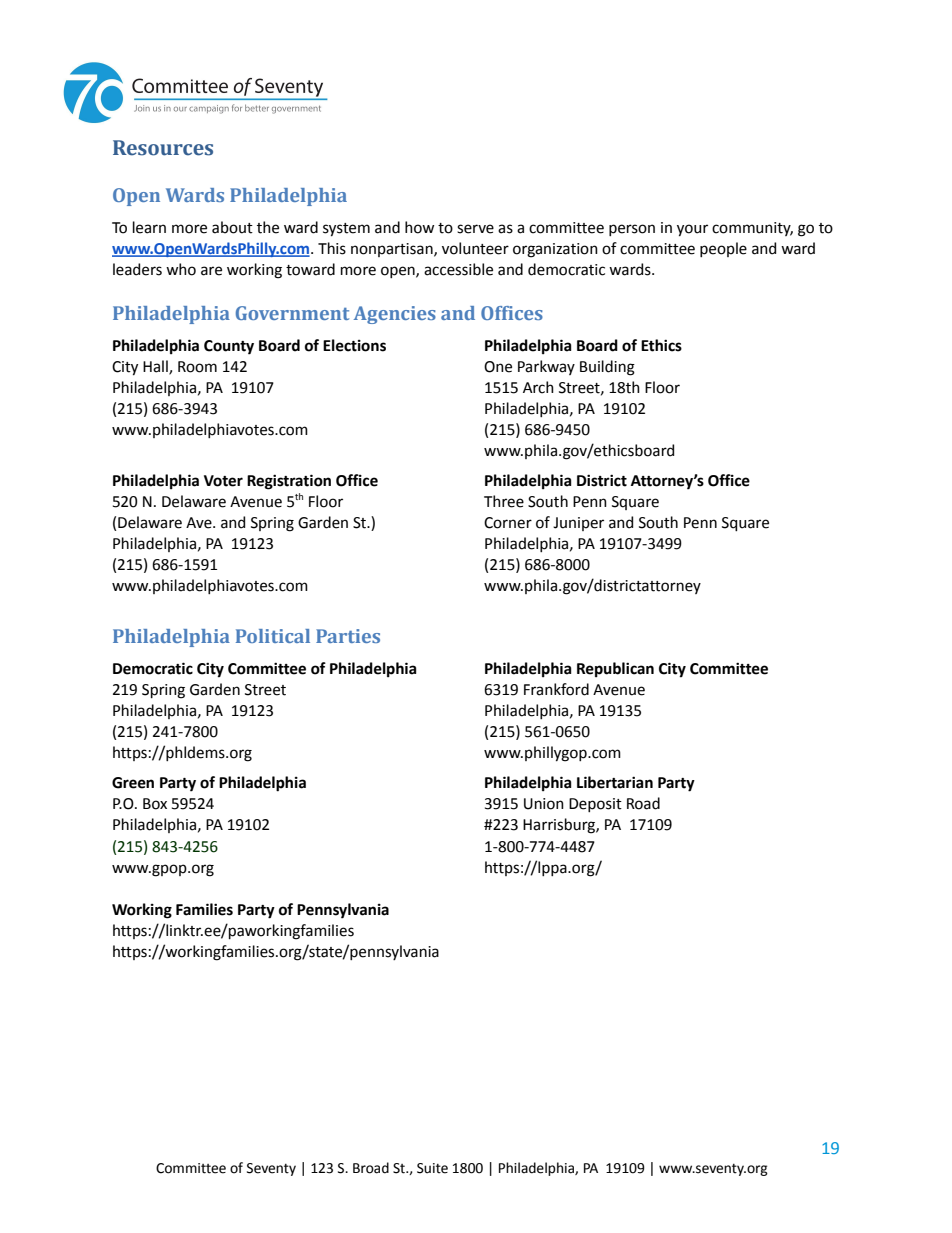  I want to click on how, so click(419, 227).
